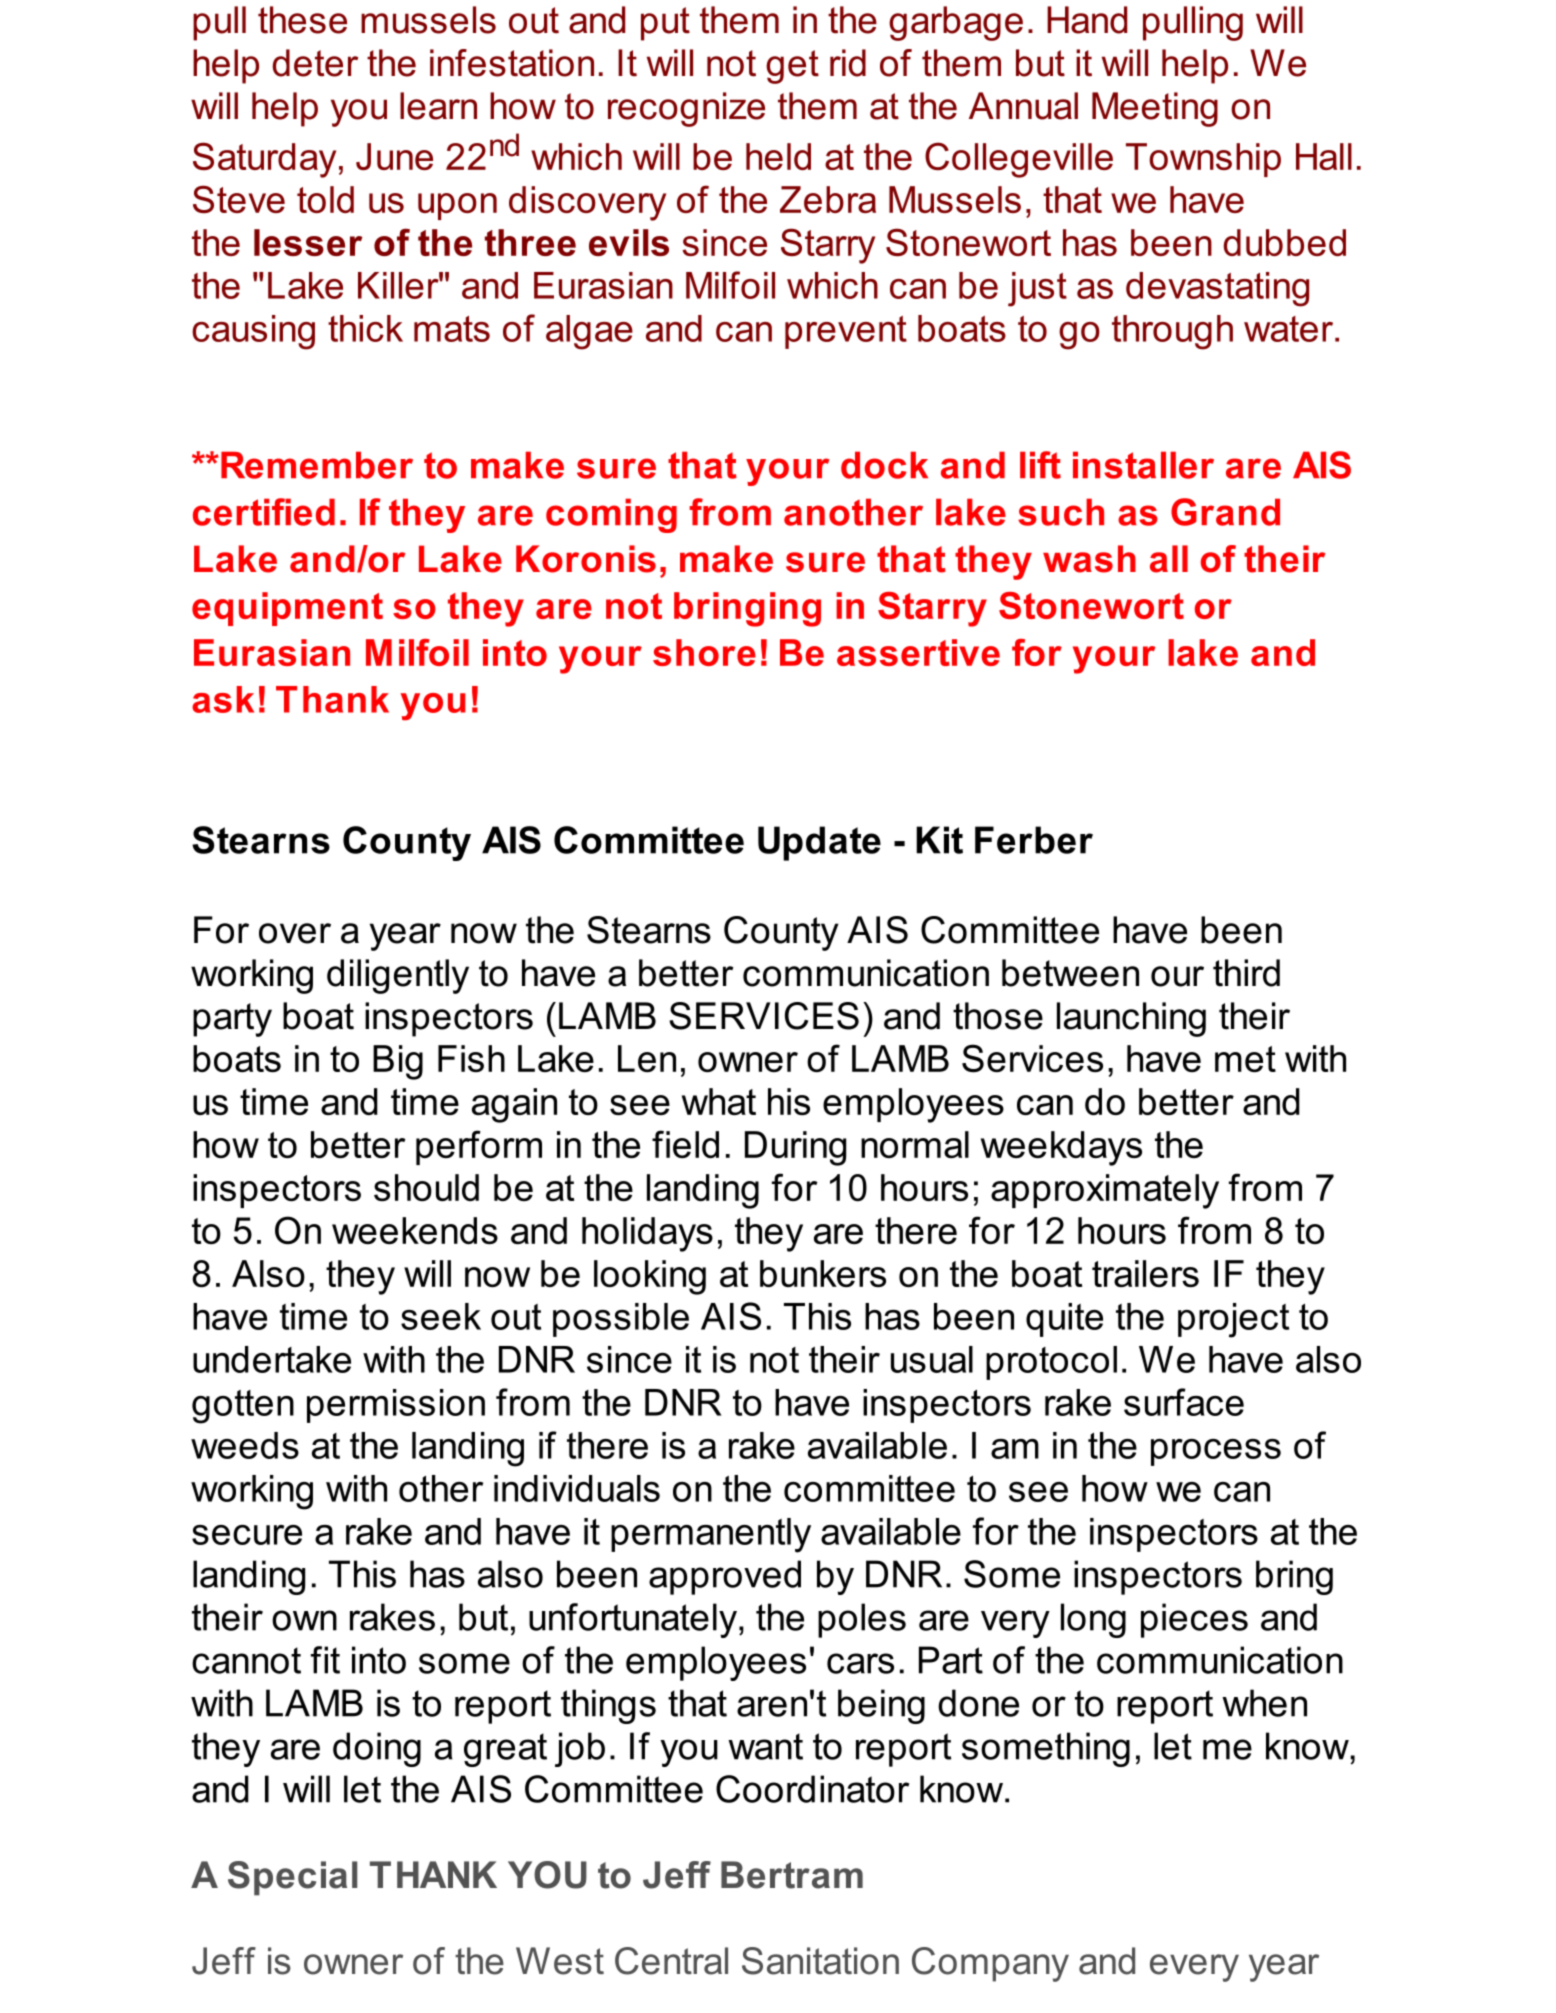 The image size is (1556, 2013). What do you see at coordinates (315, 63) in the page?
I see `deter` at bounding box center [315, 63].
